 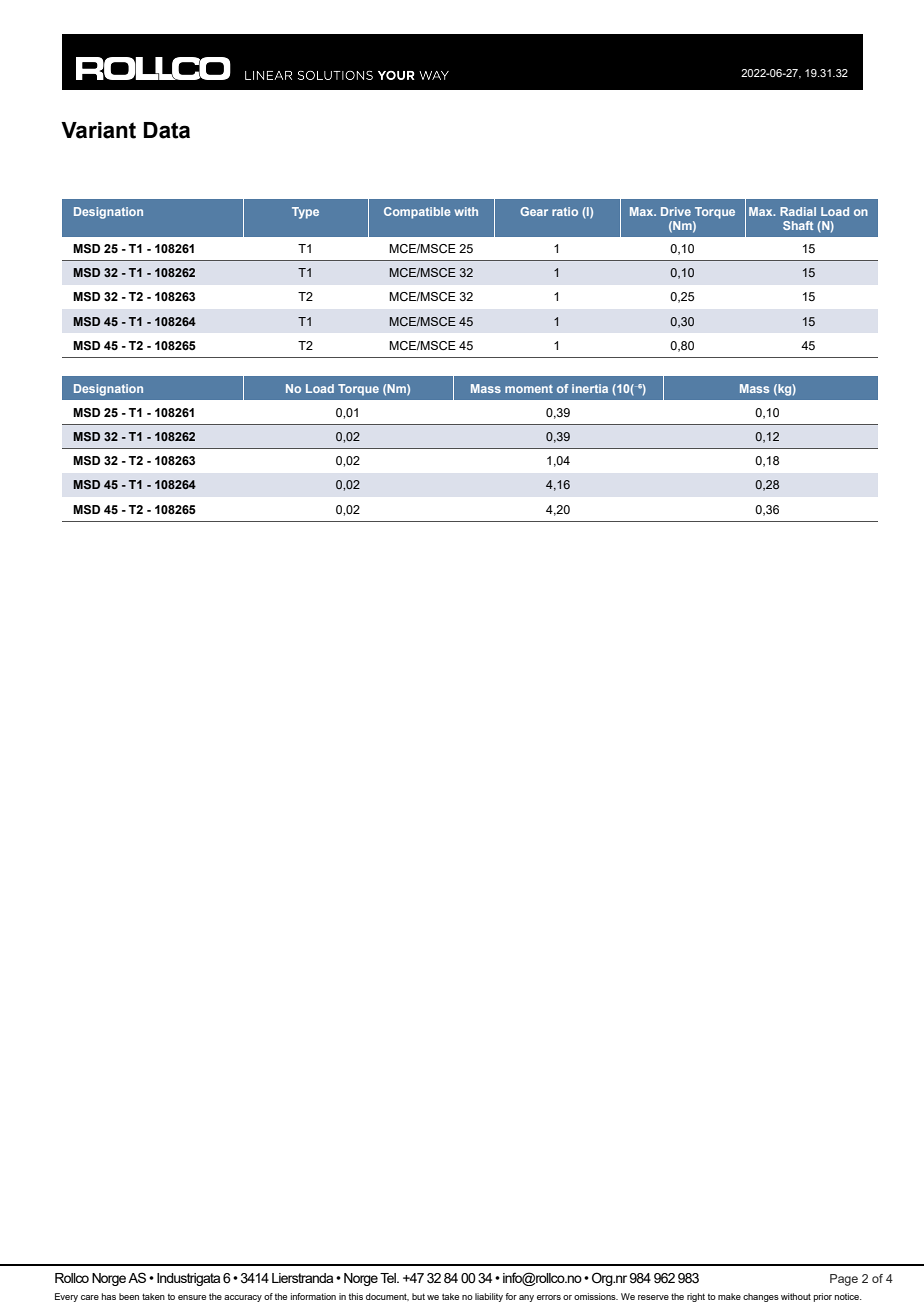 I want to click on ensure, so click(x=192, y=1297).
